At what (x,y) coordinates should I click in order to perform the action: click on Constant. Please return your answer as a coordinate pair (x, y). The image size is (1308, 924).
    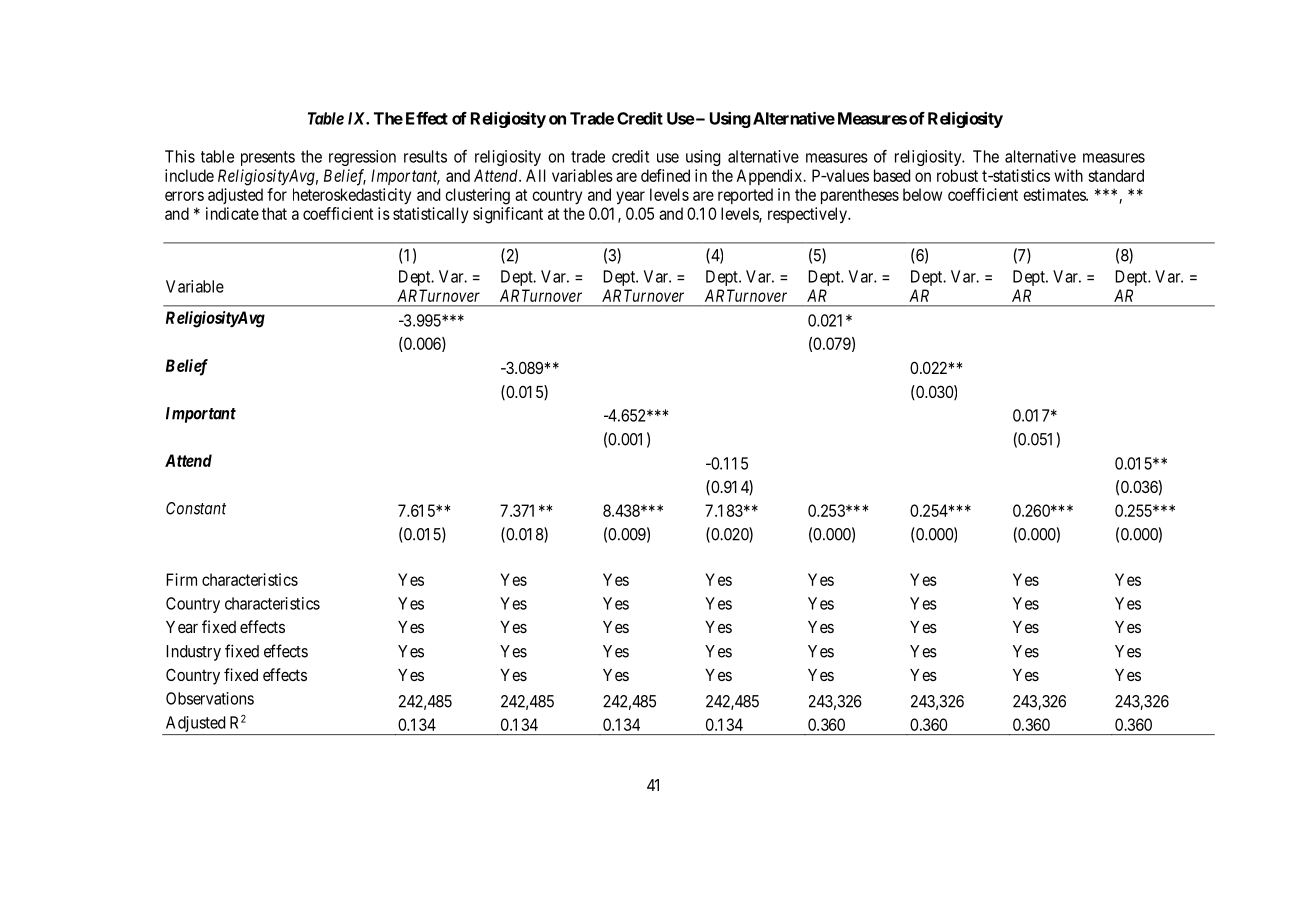
    Looking at the image, I should click on (196, 508).
